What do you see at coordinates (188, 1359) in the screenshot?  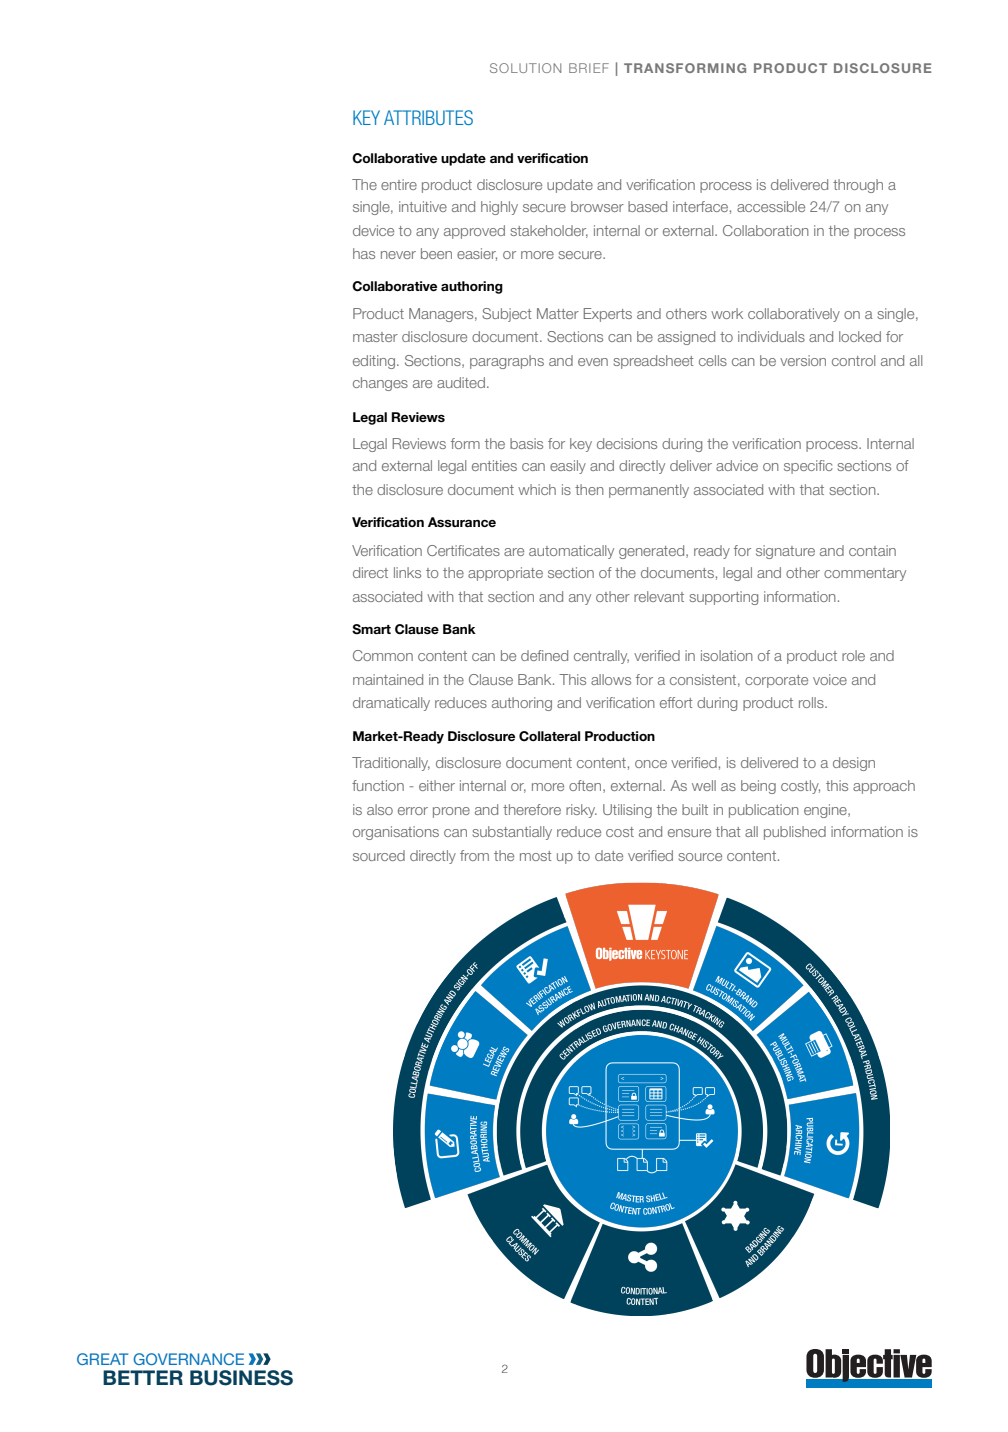 I see `GOVERNANCE` at bounding box center [188, 1359].
